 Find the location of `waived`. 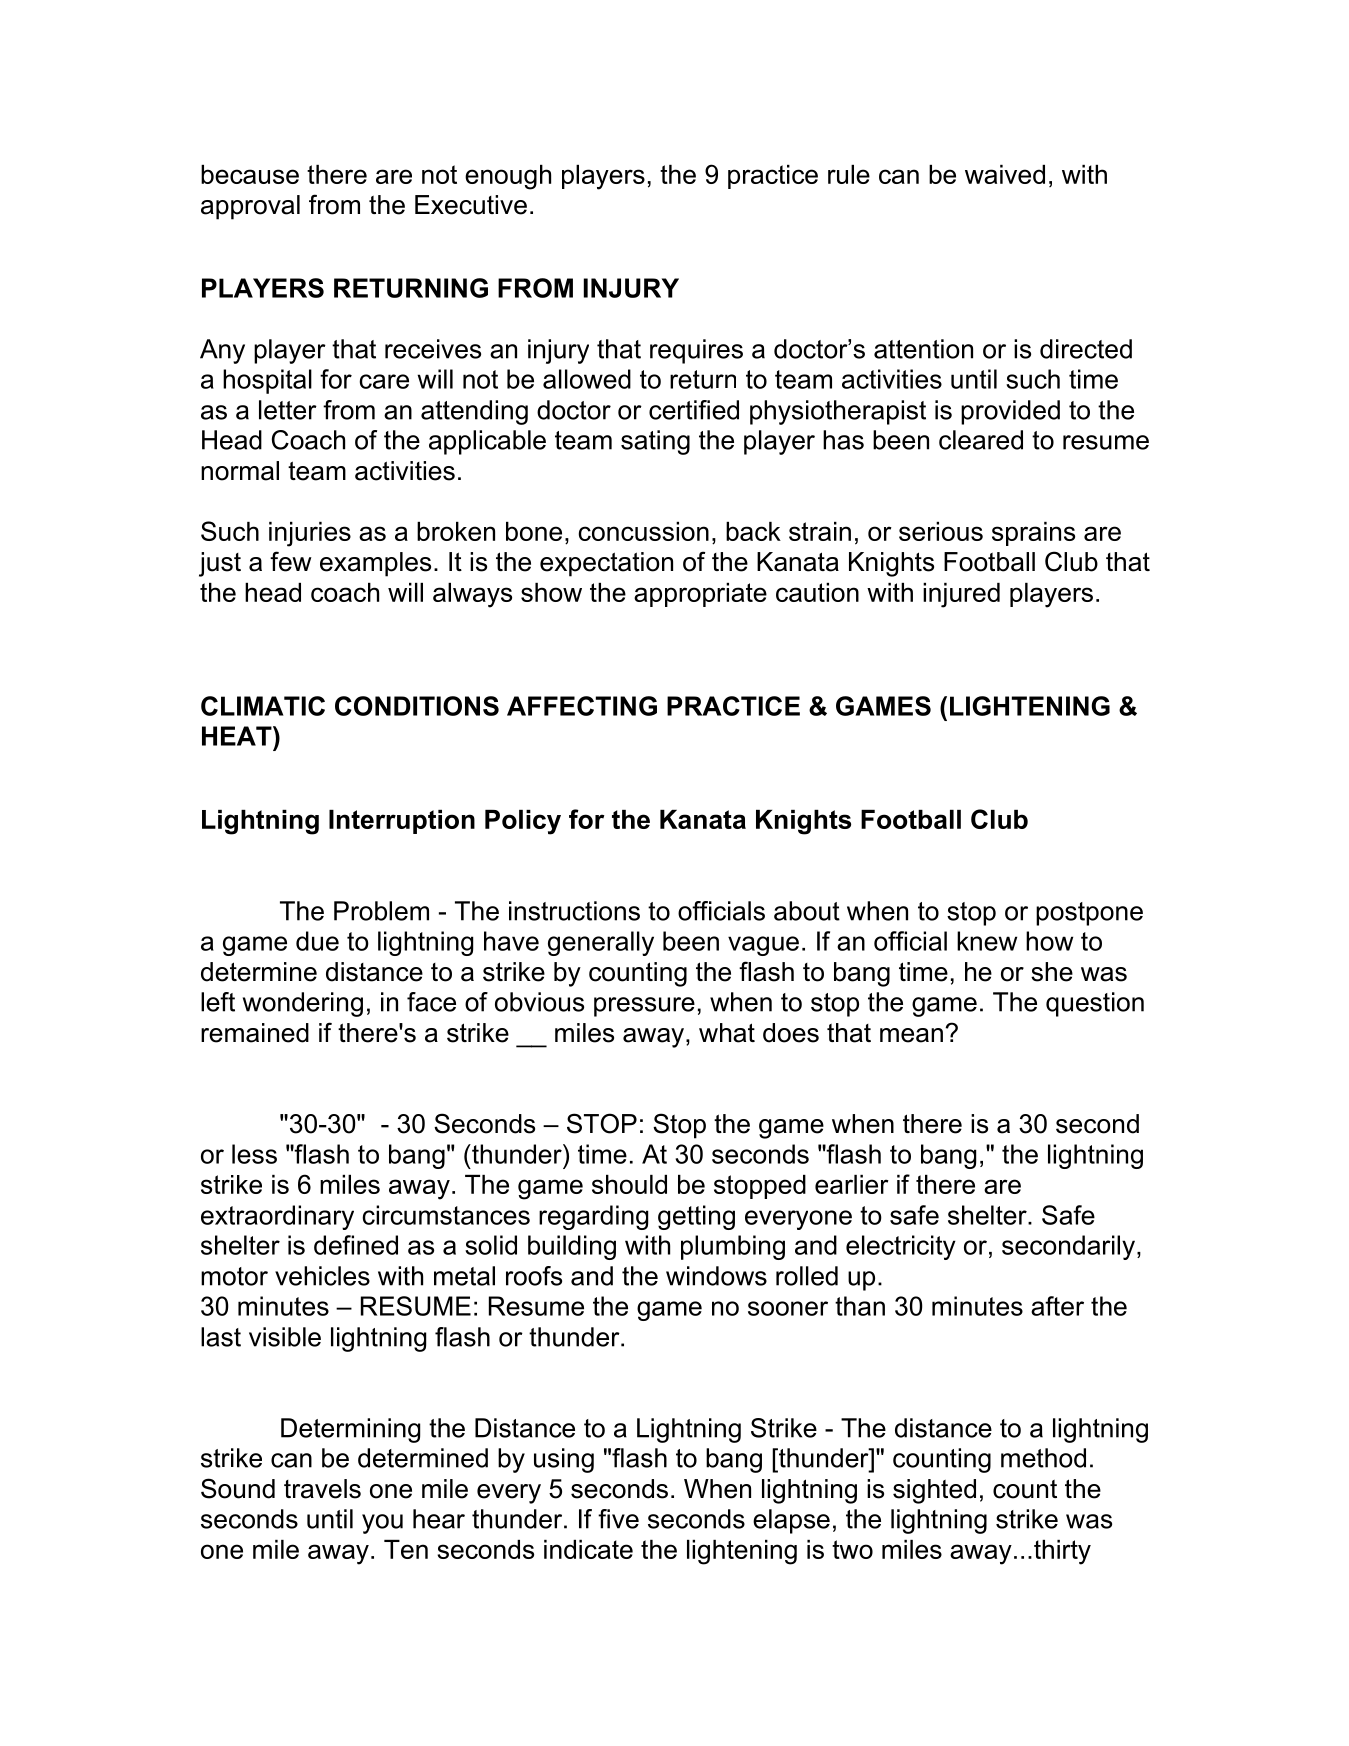

waived is located at coordinates (1005, 174).
